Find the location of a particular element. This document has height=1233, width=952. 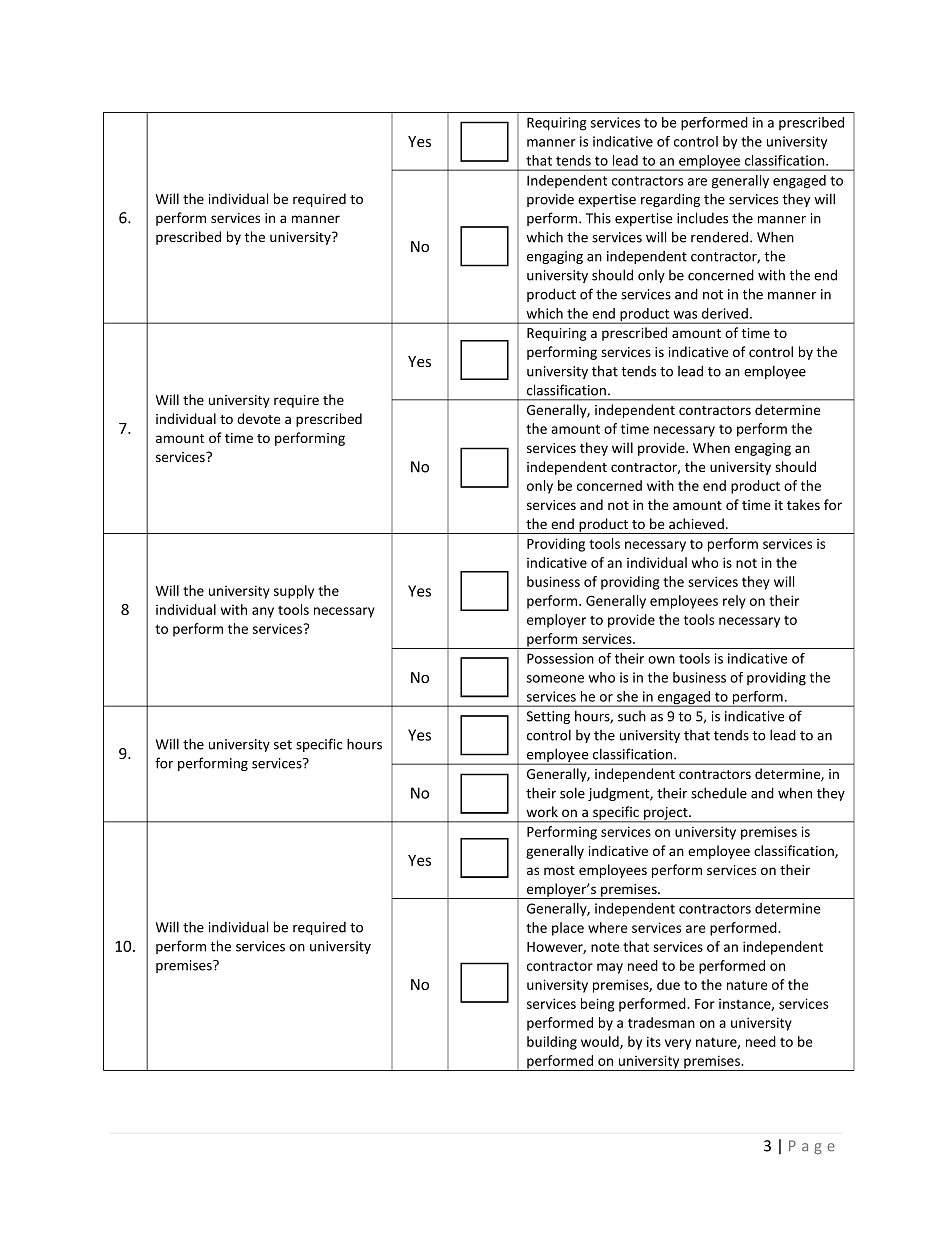

devote is located at coordinates (258, 418).
